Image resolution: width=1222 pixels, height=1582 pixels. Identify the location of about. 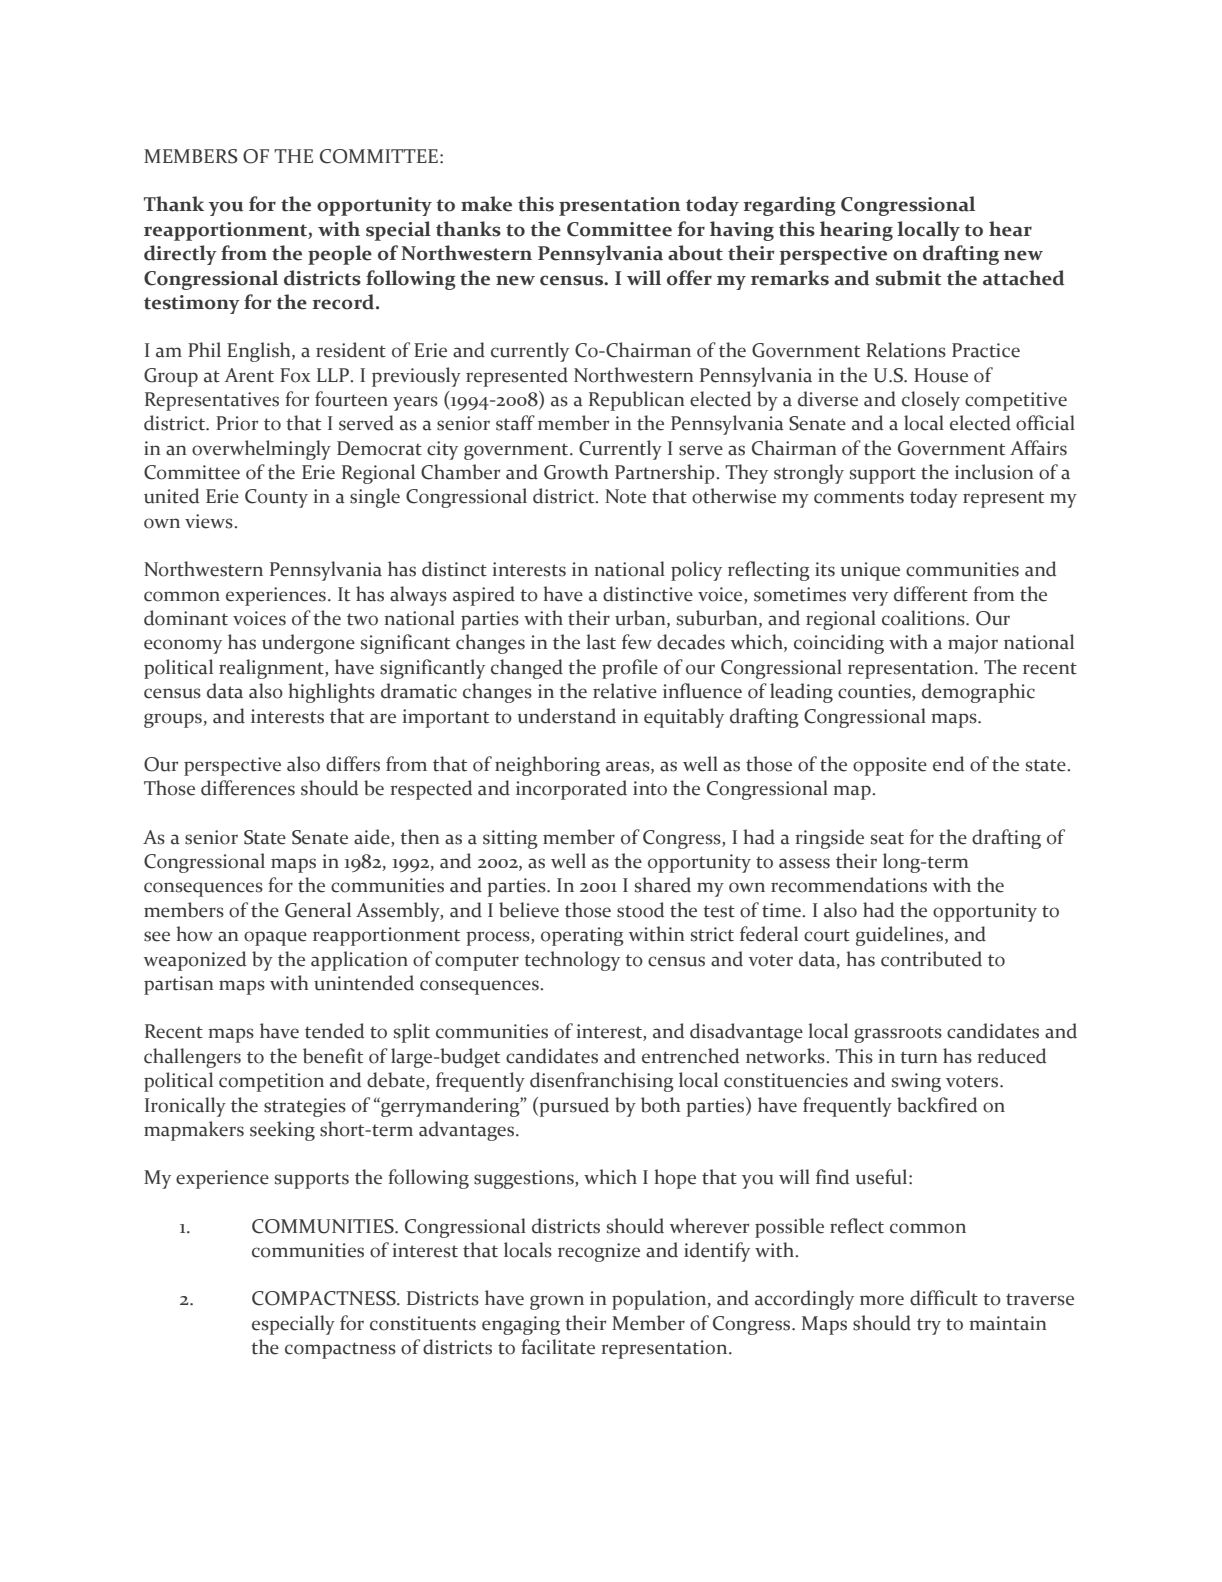
(695, 253).
